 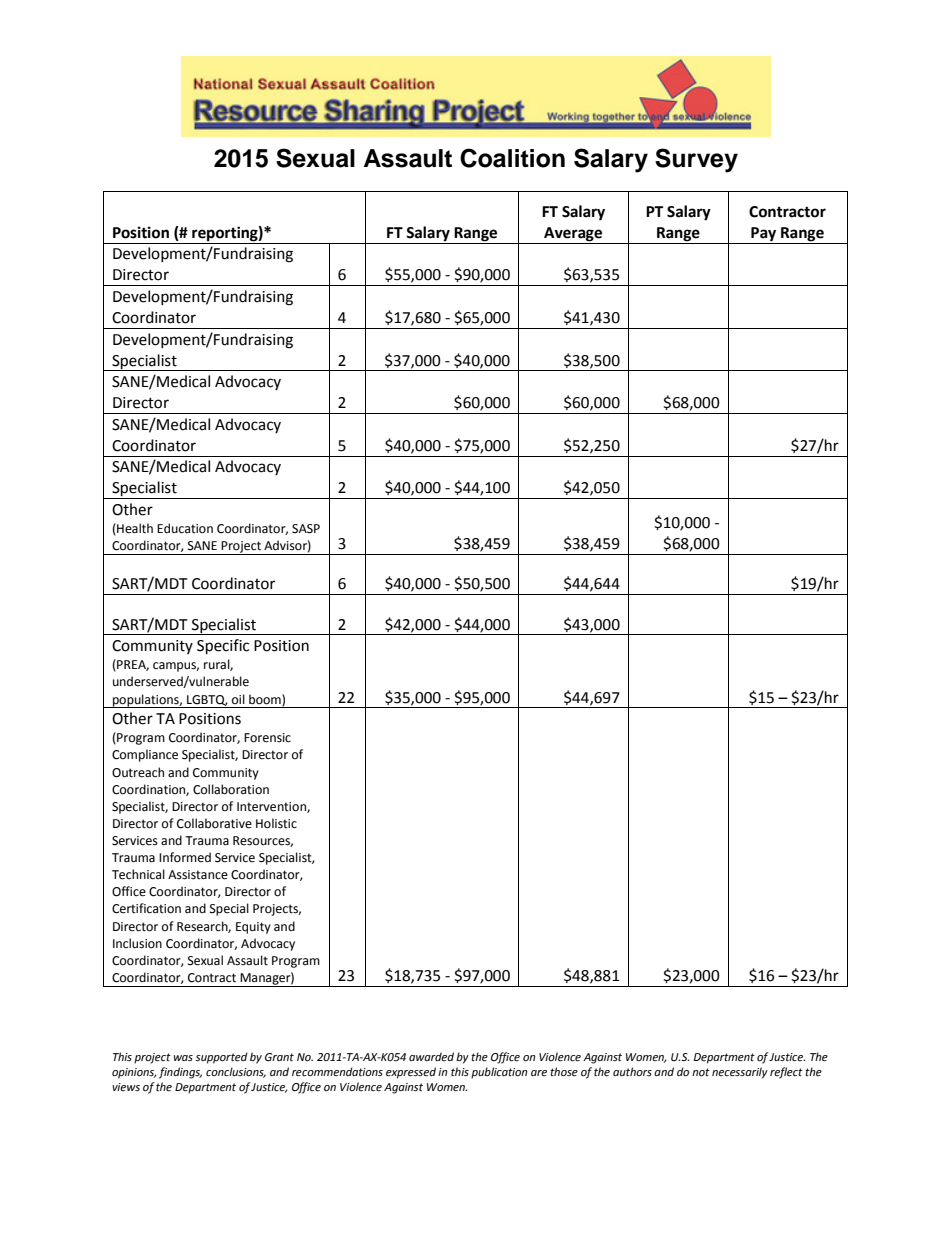 I want to click on Collaboration, so click(x=231, y=789).
